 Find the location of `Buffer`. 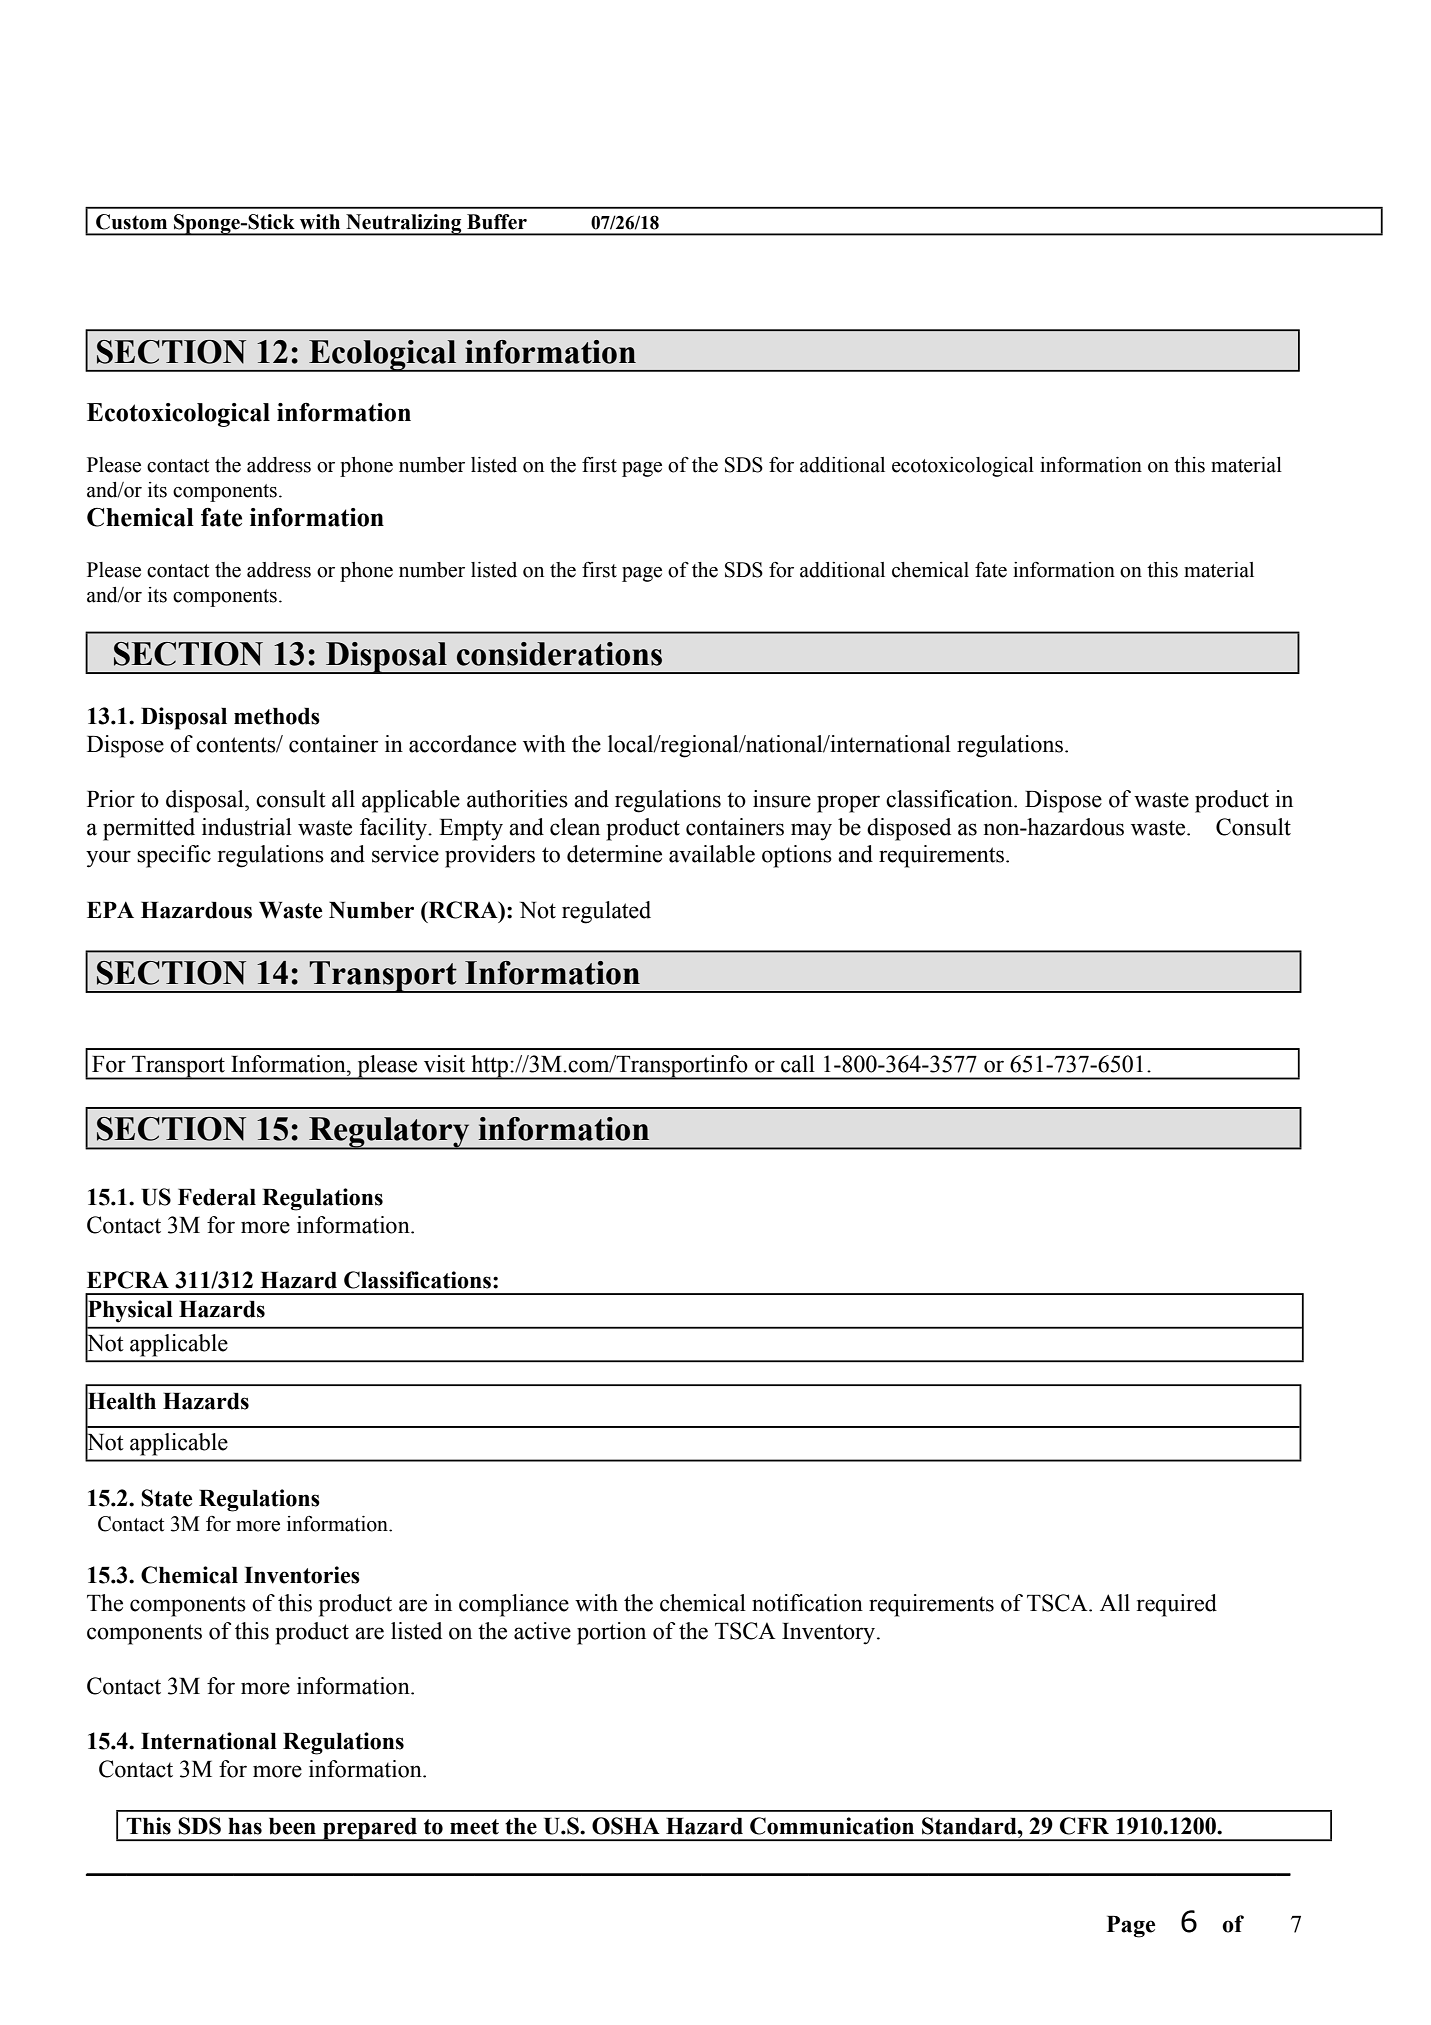

Buffer is located at coordinates (497, 222).
